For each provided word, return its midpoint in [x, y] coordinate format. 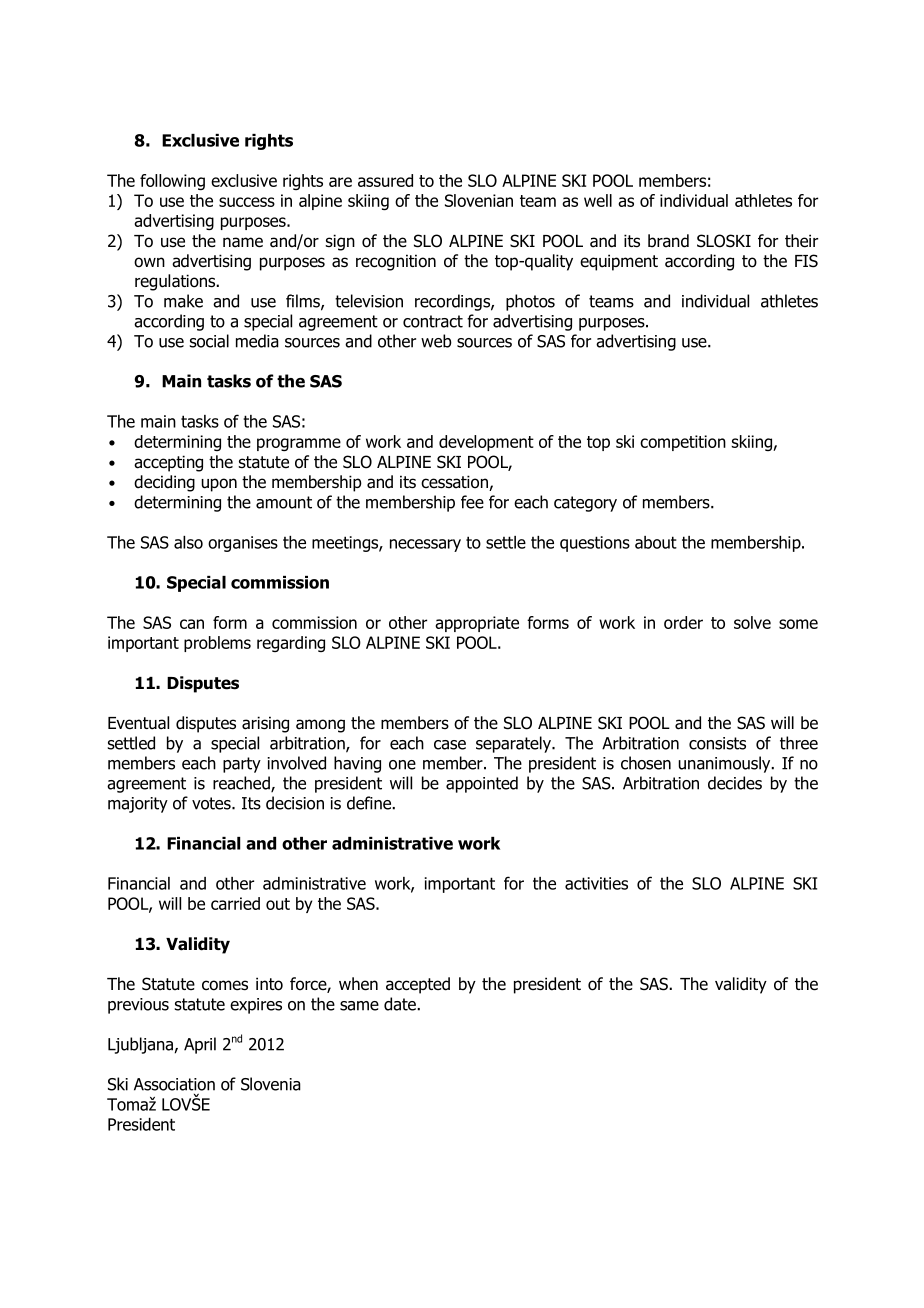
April [200, 1045]
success [247, 202]
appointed [482, 784]
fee [472, 502]
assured [385, 180]
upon [219, 485]
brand [668, 241]
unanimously [725, 764]
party [242, 765]
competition [683, 443]
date [401, 1004]
